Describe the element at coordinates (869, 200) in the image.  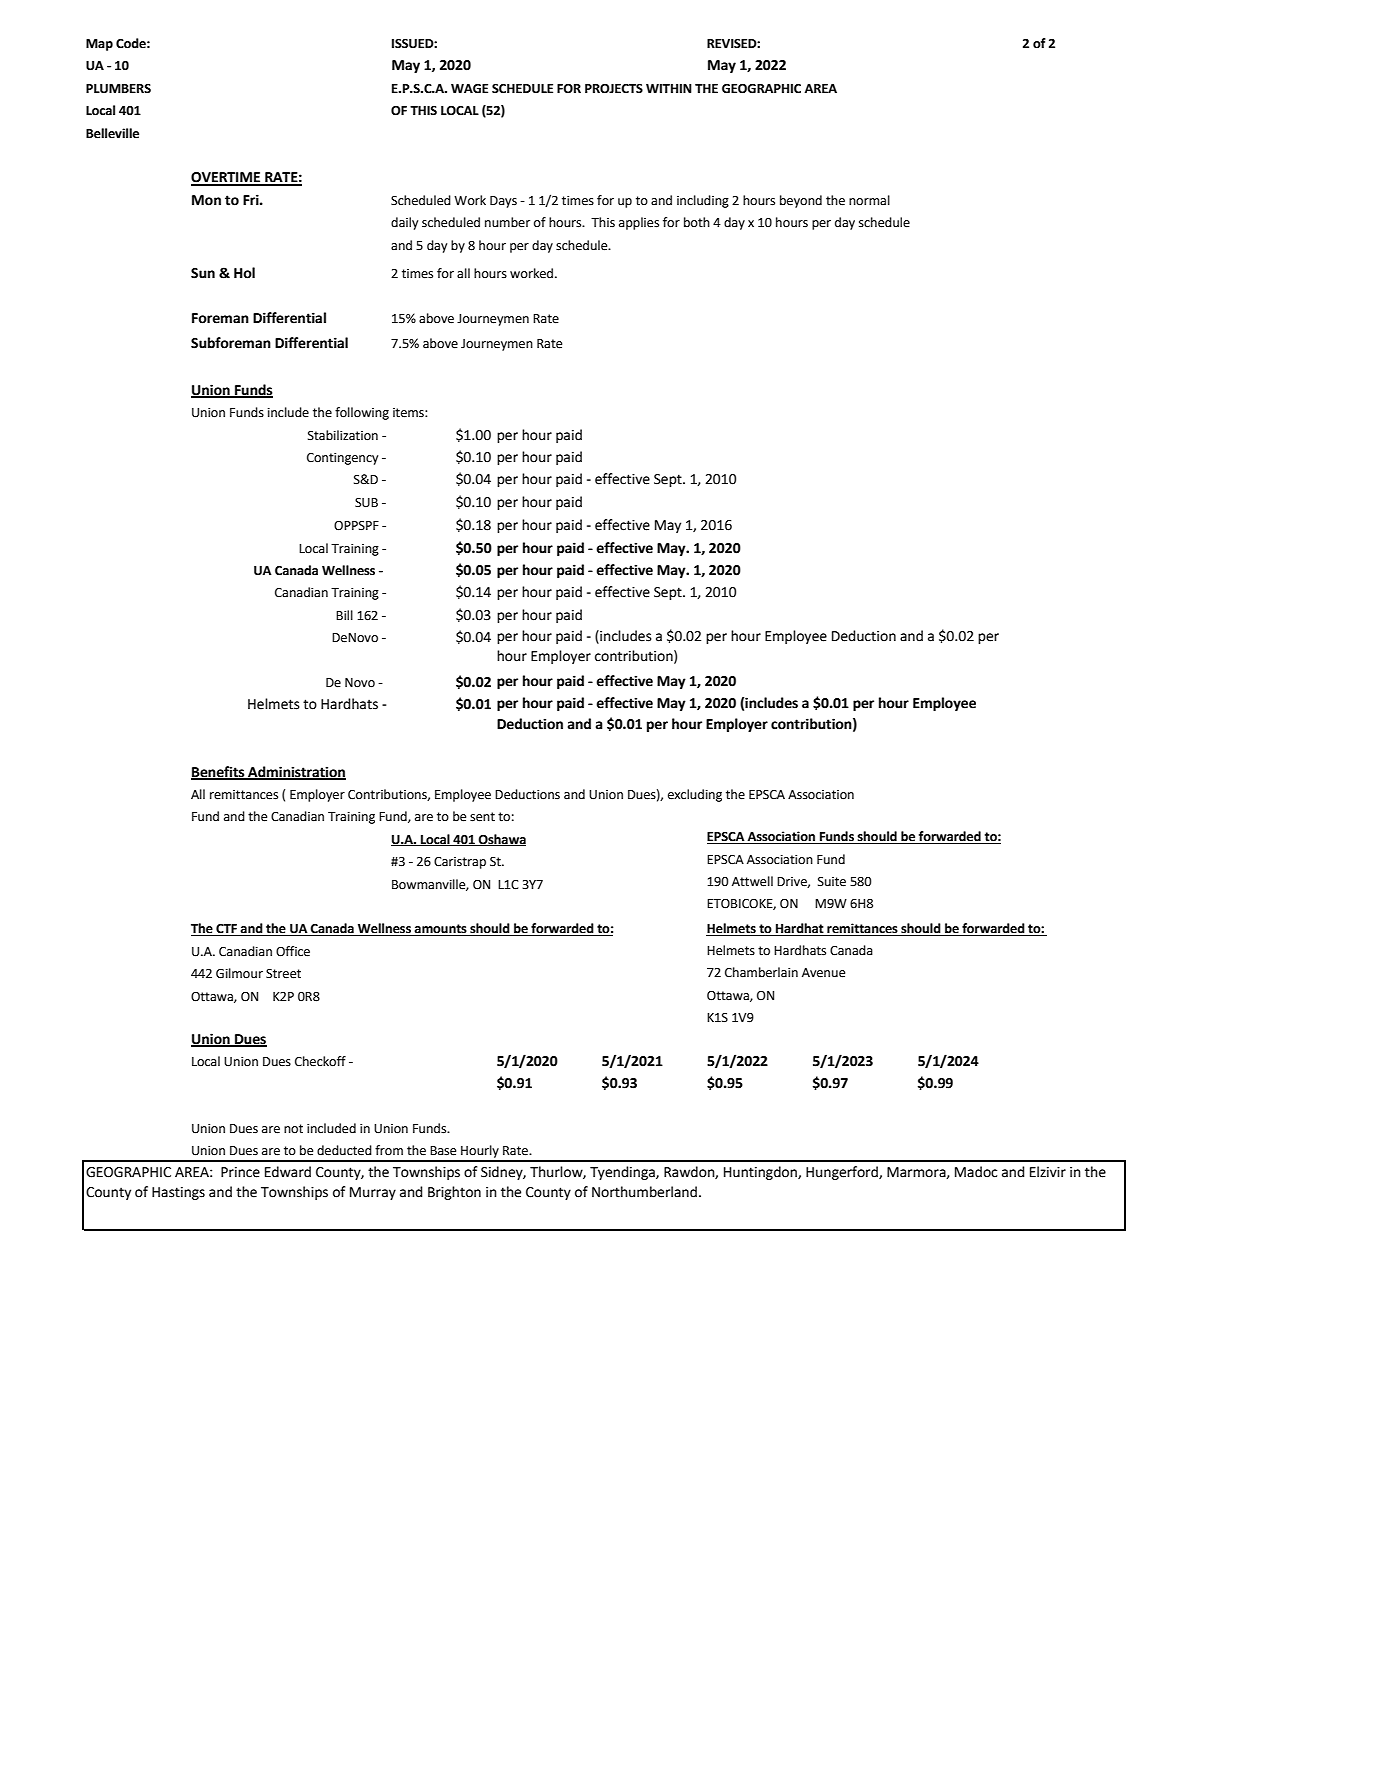
I see `normal` at that location.
